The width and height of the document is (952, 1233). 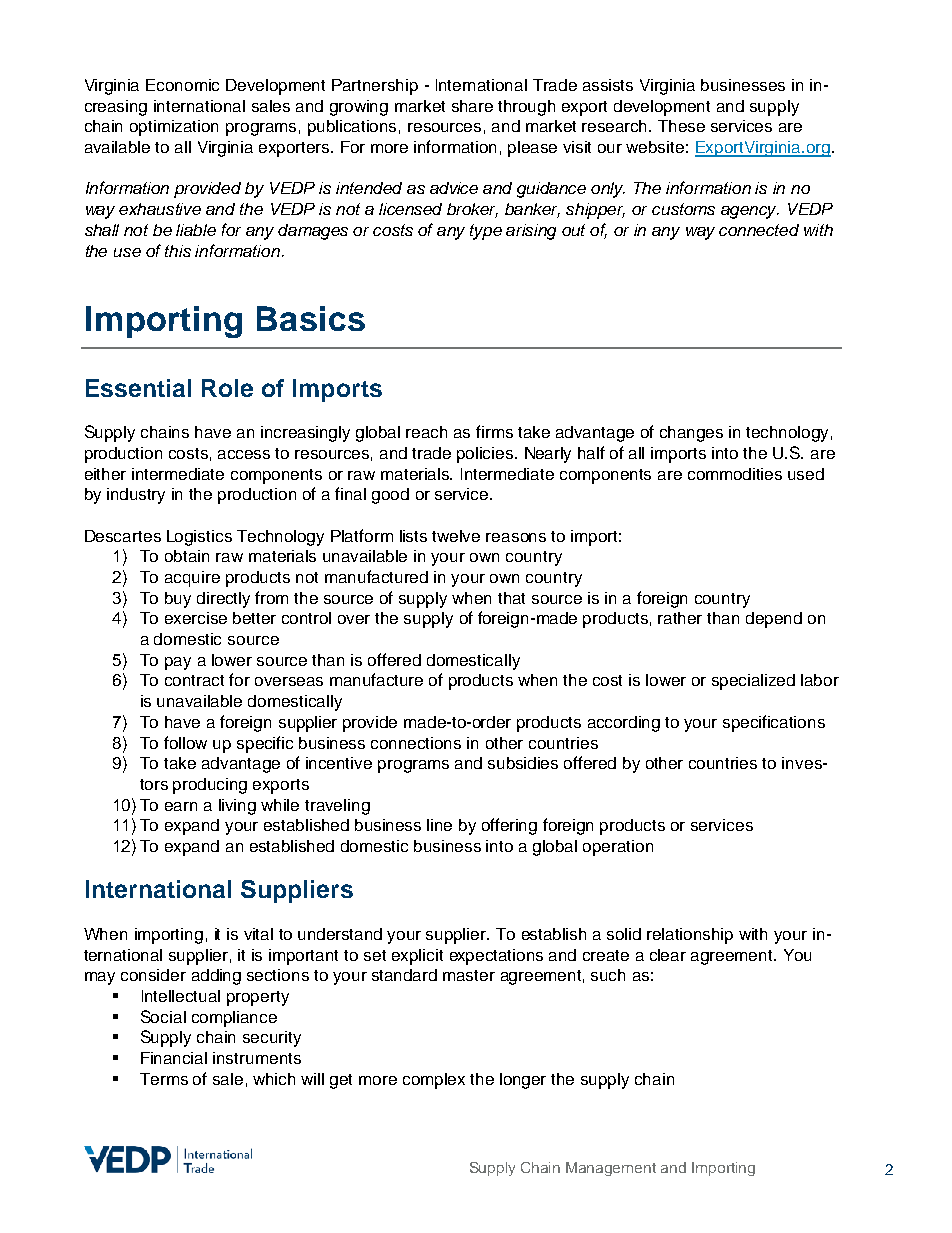 What do you see at coordinates (496, 957) in the document?
I see `expectations` at bounding box center [496, 957].
